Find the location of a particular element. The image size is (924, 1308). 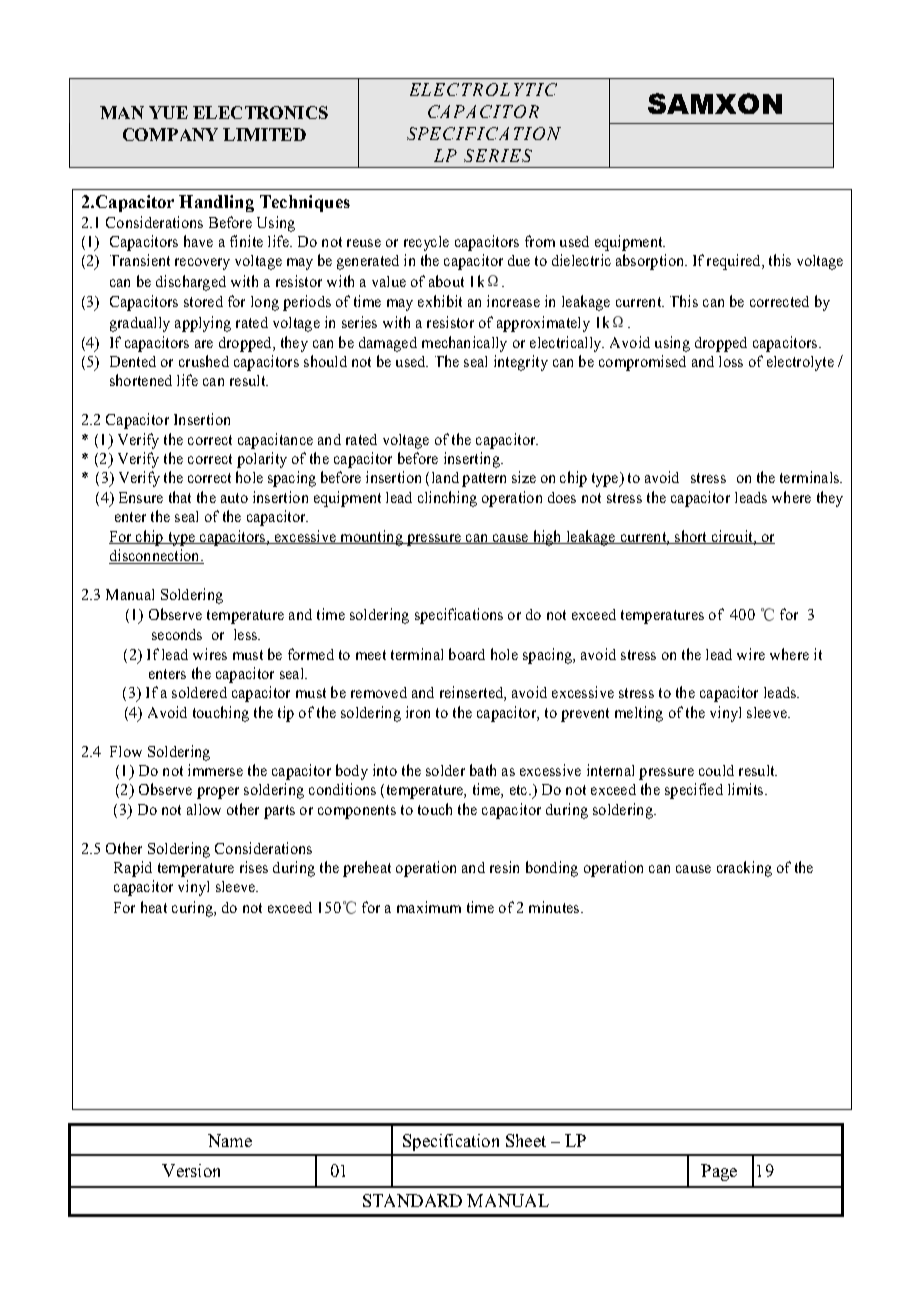

ELECTROLYTIC is located at coordinates (483, 89).
